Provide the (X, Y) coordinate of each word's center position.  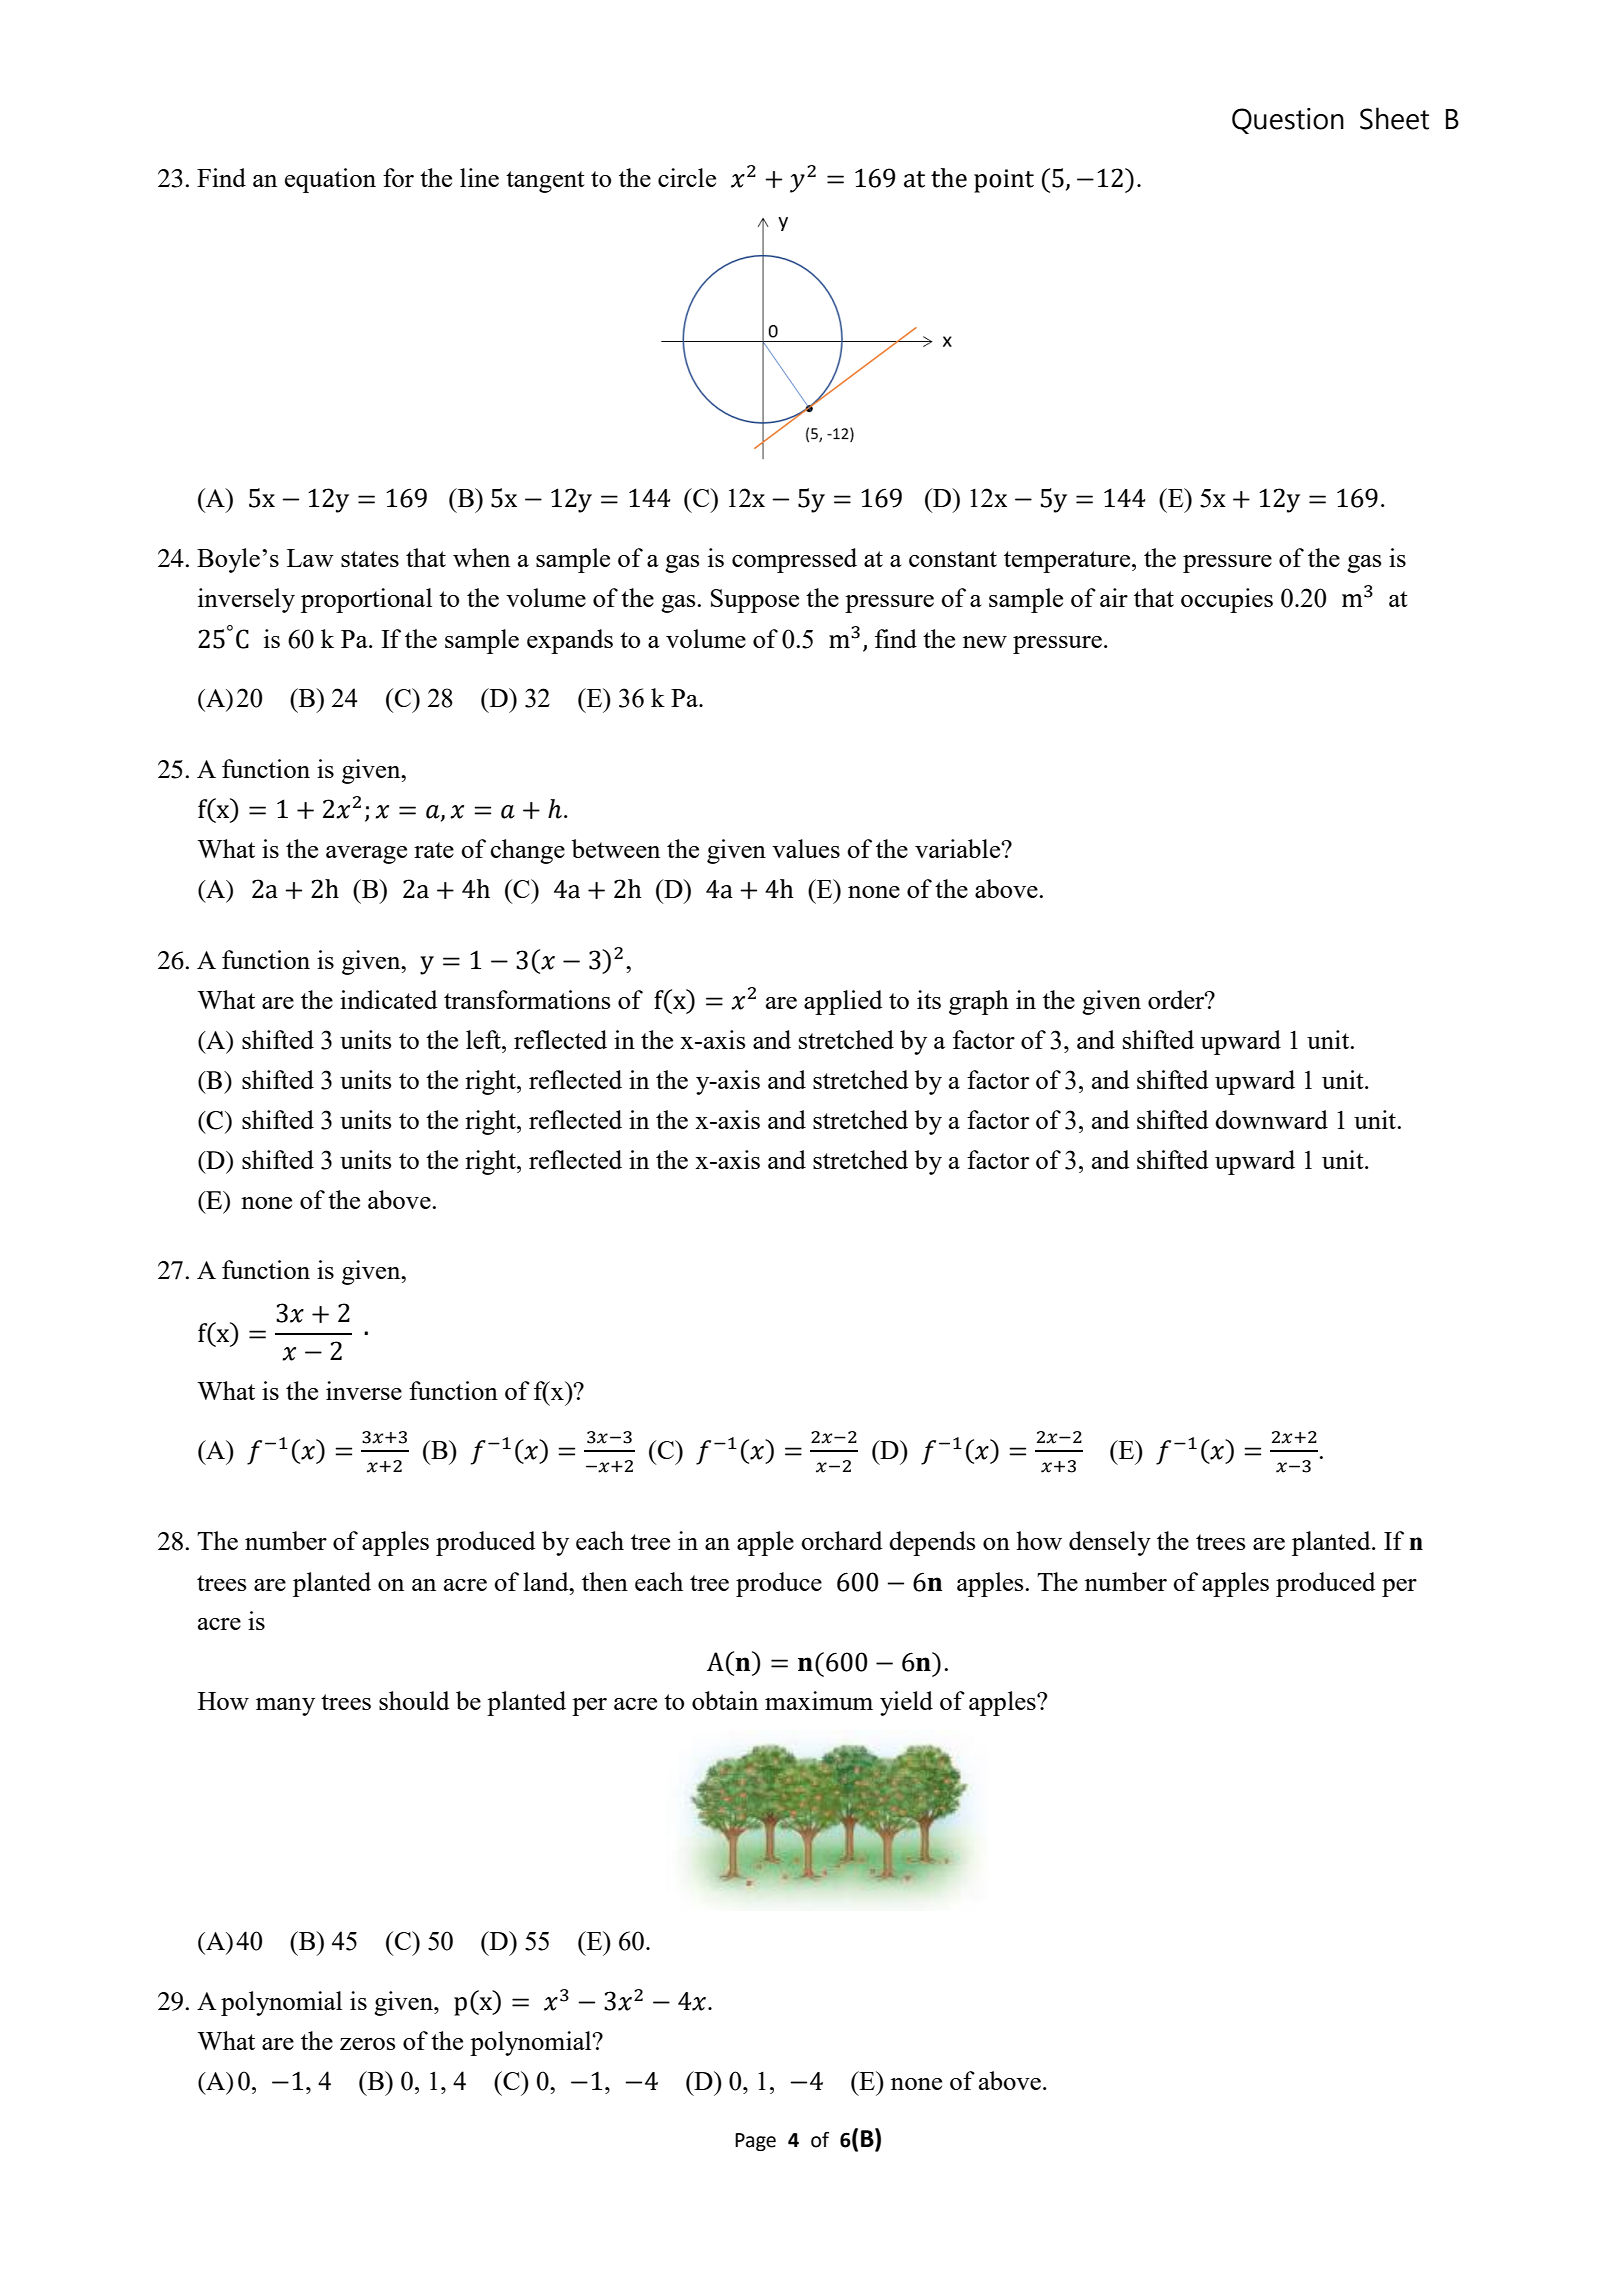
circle (687, 177)
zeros (367, 2044)
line (479, 177)
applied (843, 1002)
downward (1271, 1119)
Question (1288, 121)
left (484, 1039)
